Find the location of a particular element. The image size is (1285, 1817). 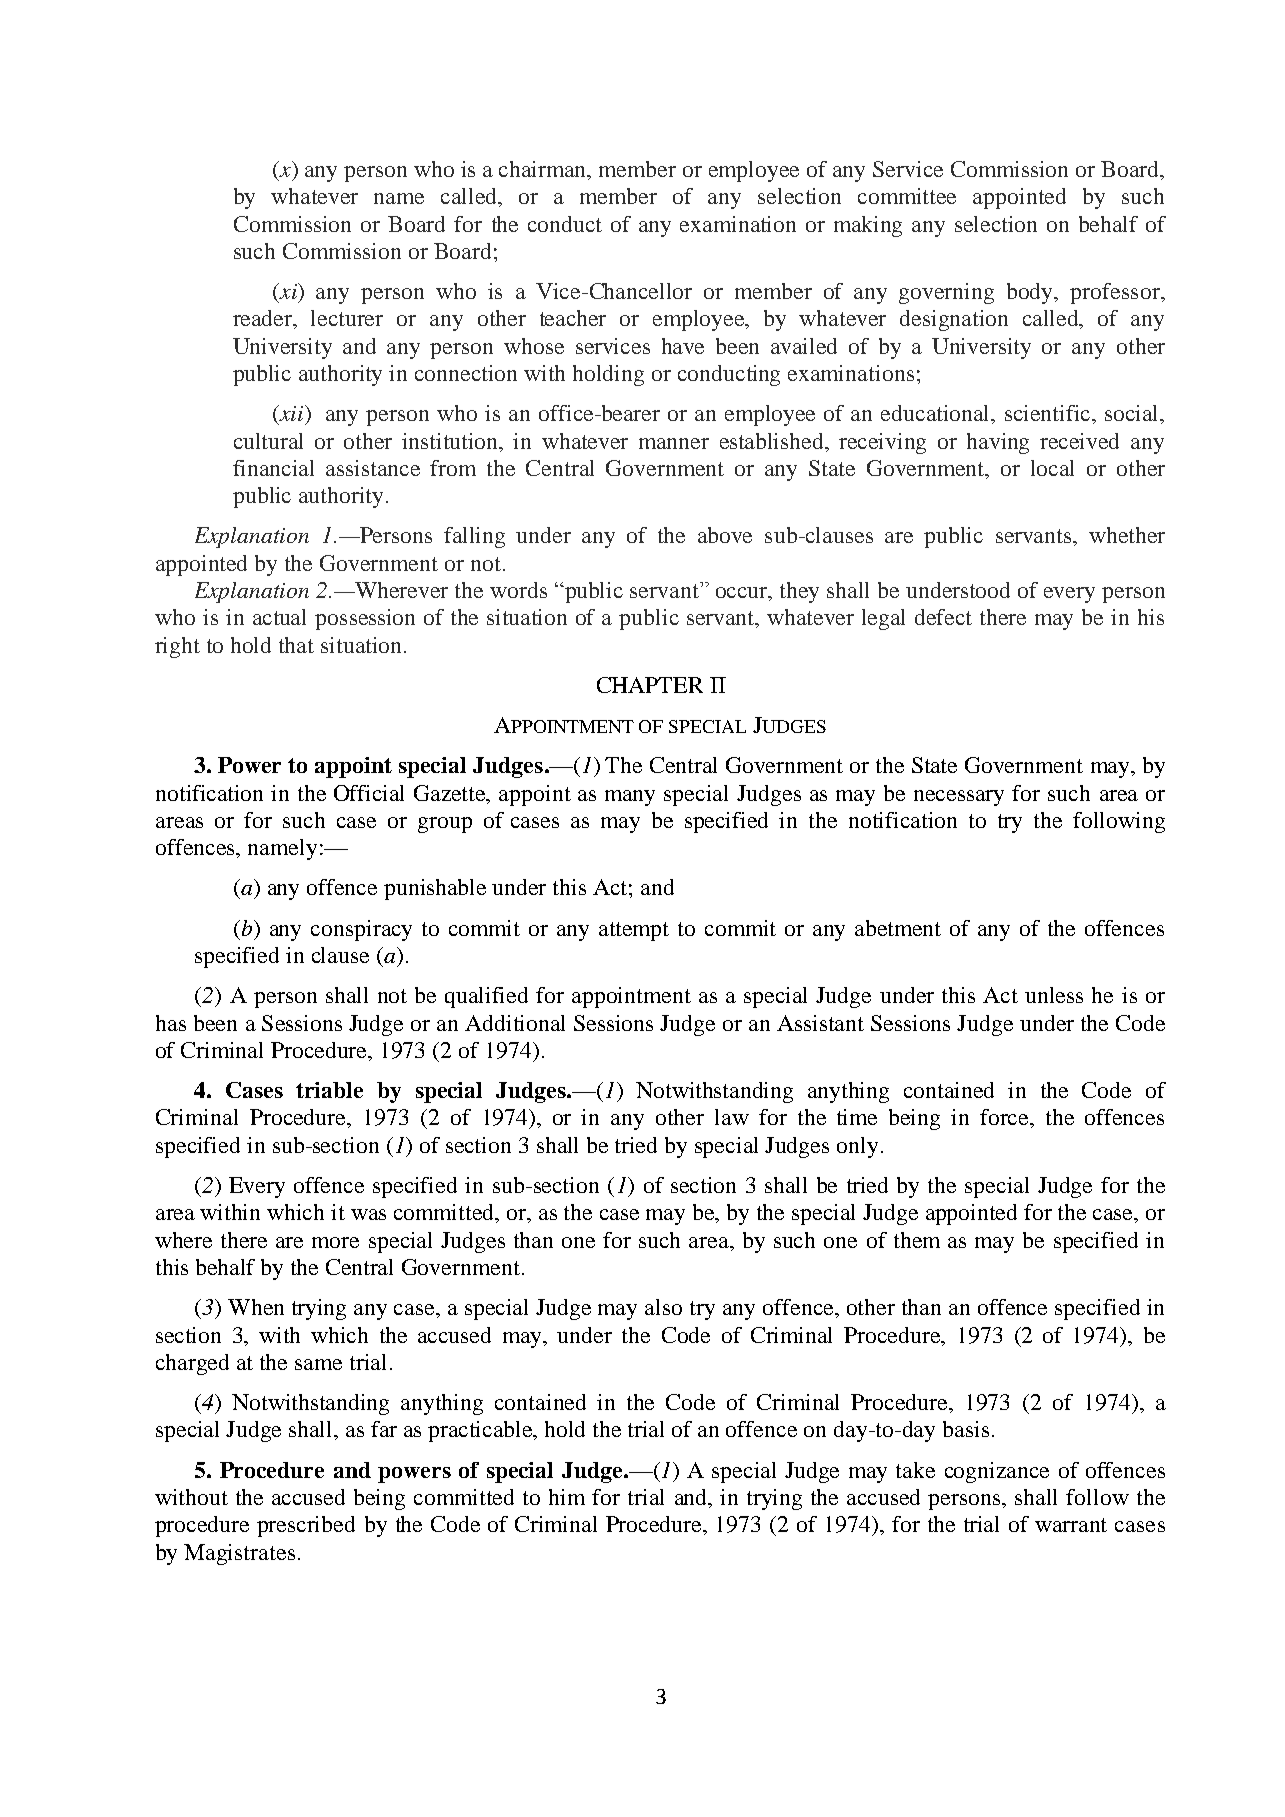

defect is located at coordinates (943, 617).
